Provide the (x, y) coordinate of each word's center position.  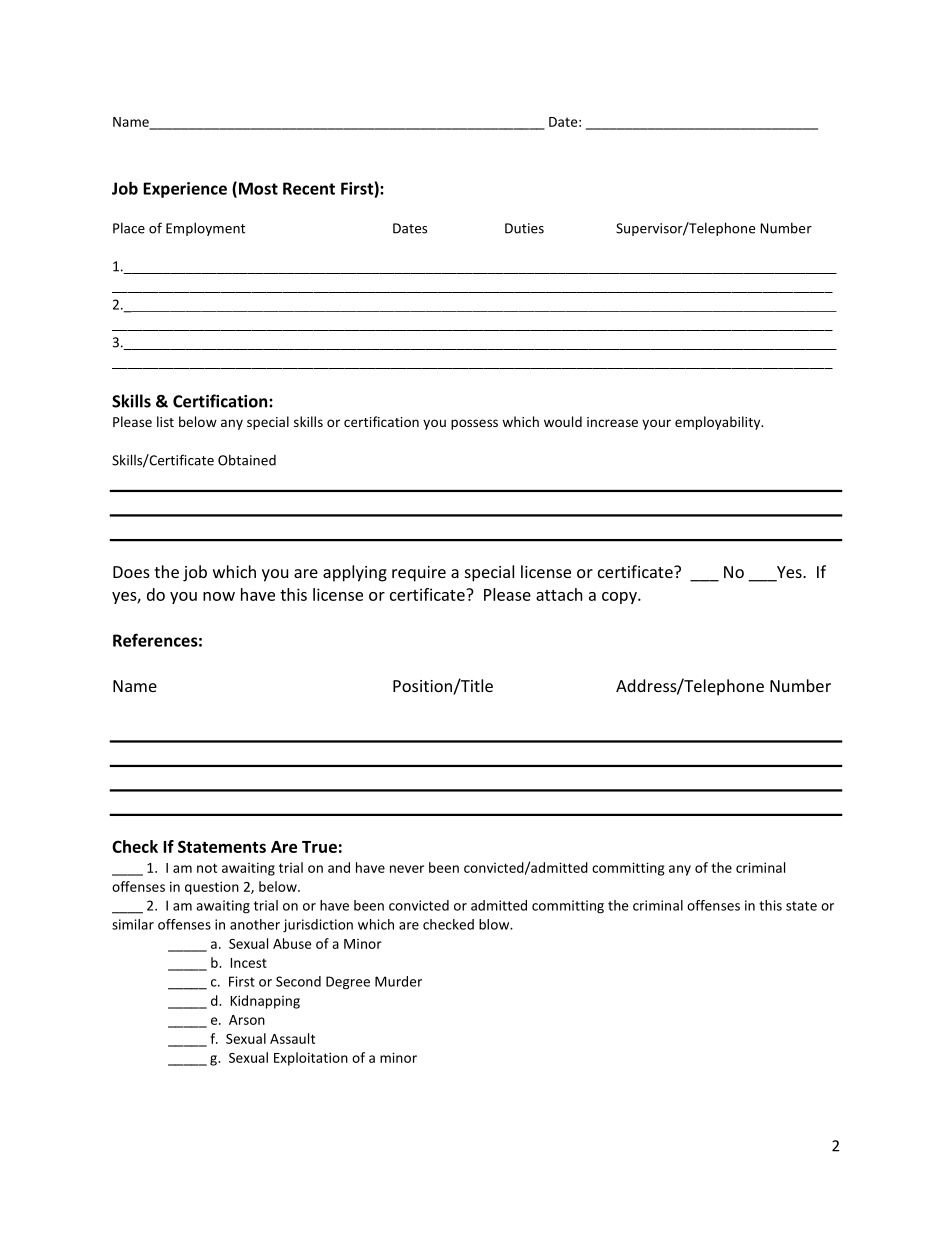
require (419, 574)
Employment (205, 229)
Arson (247, 1020)
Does (131, 572)
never (407, 869)
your (656, 424)
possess (474, 424)
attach (559, 594)
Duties (524, 228)
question (212, 888)
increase (612, 422)
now (219, 596)
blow (495, 924)
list (165, 421)
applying (355, 573)
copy (620, 598)
